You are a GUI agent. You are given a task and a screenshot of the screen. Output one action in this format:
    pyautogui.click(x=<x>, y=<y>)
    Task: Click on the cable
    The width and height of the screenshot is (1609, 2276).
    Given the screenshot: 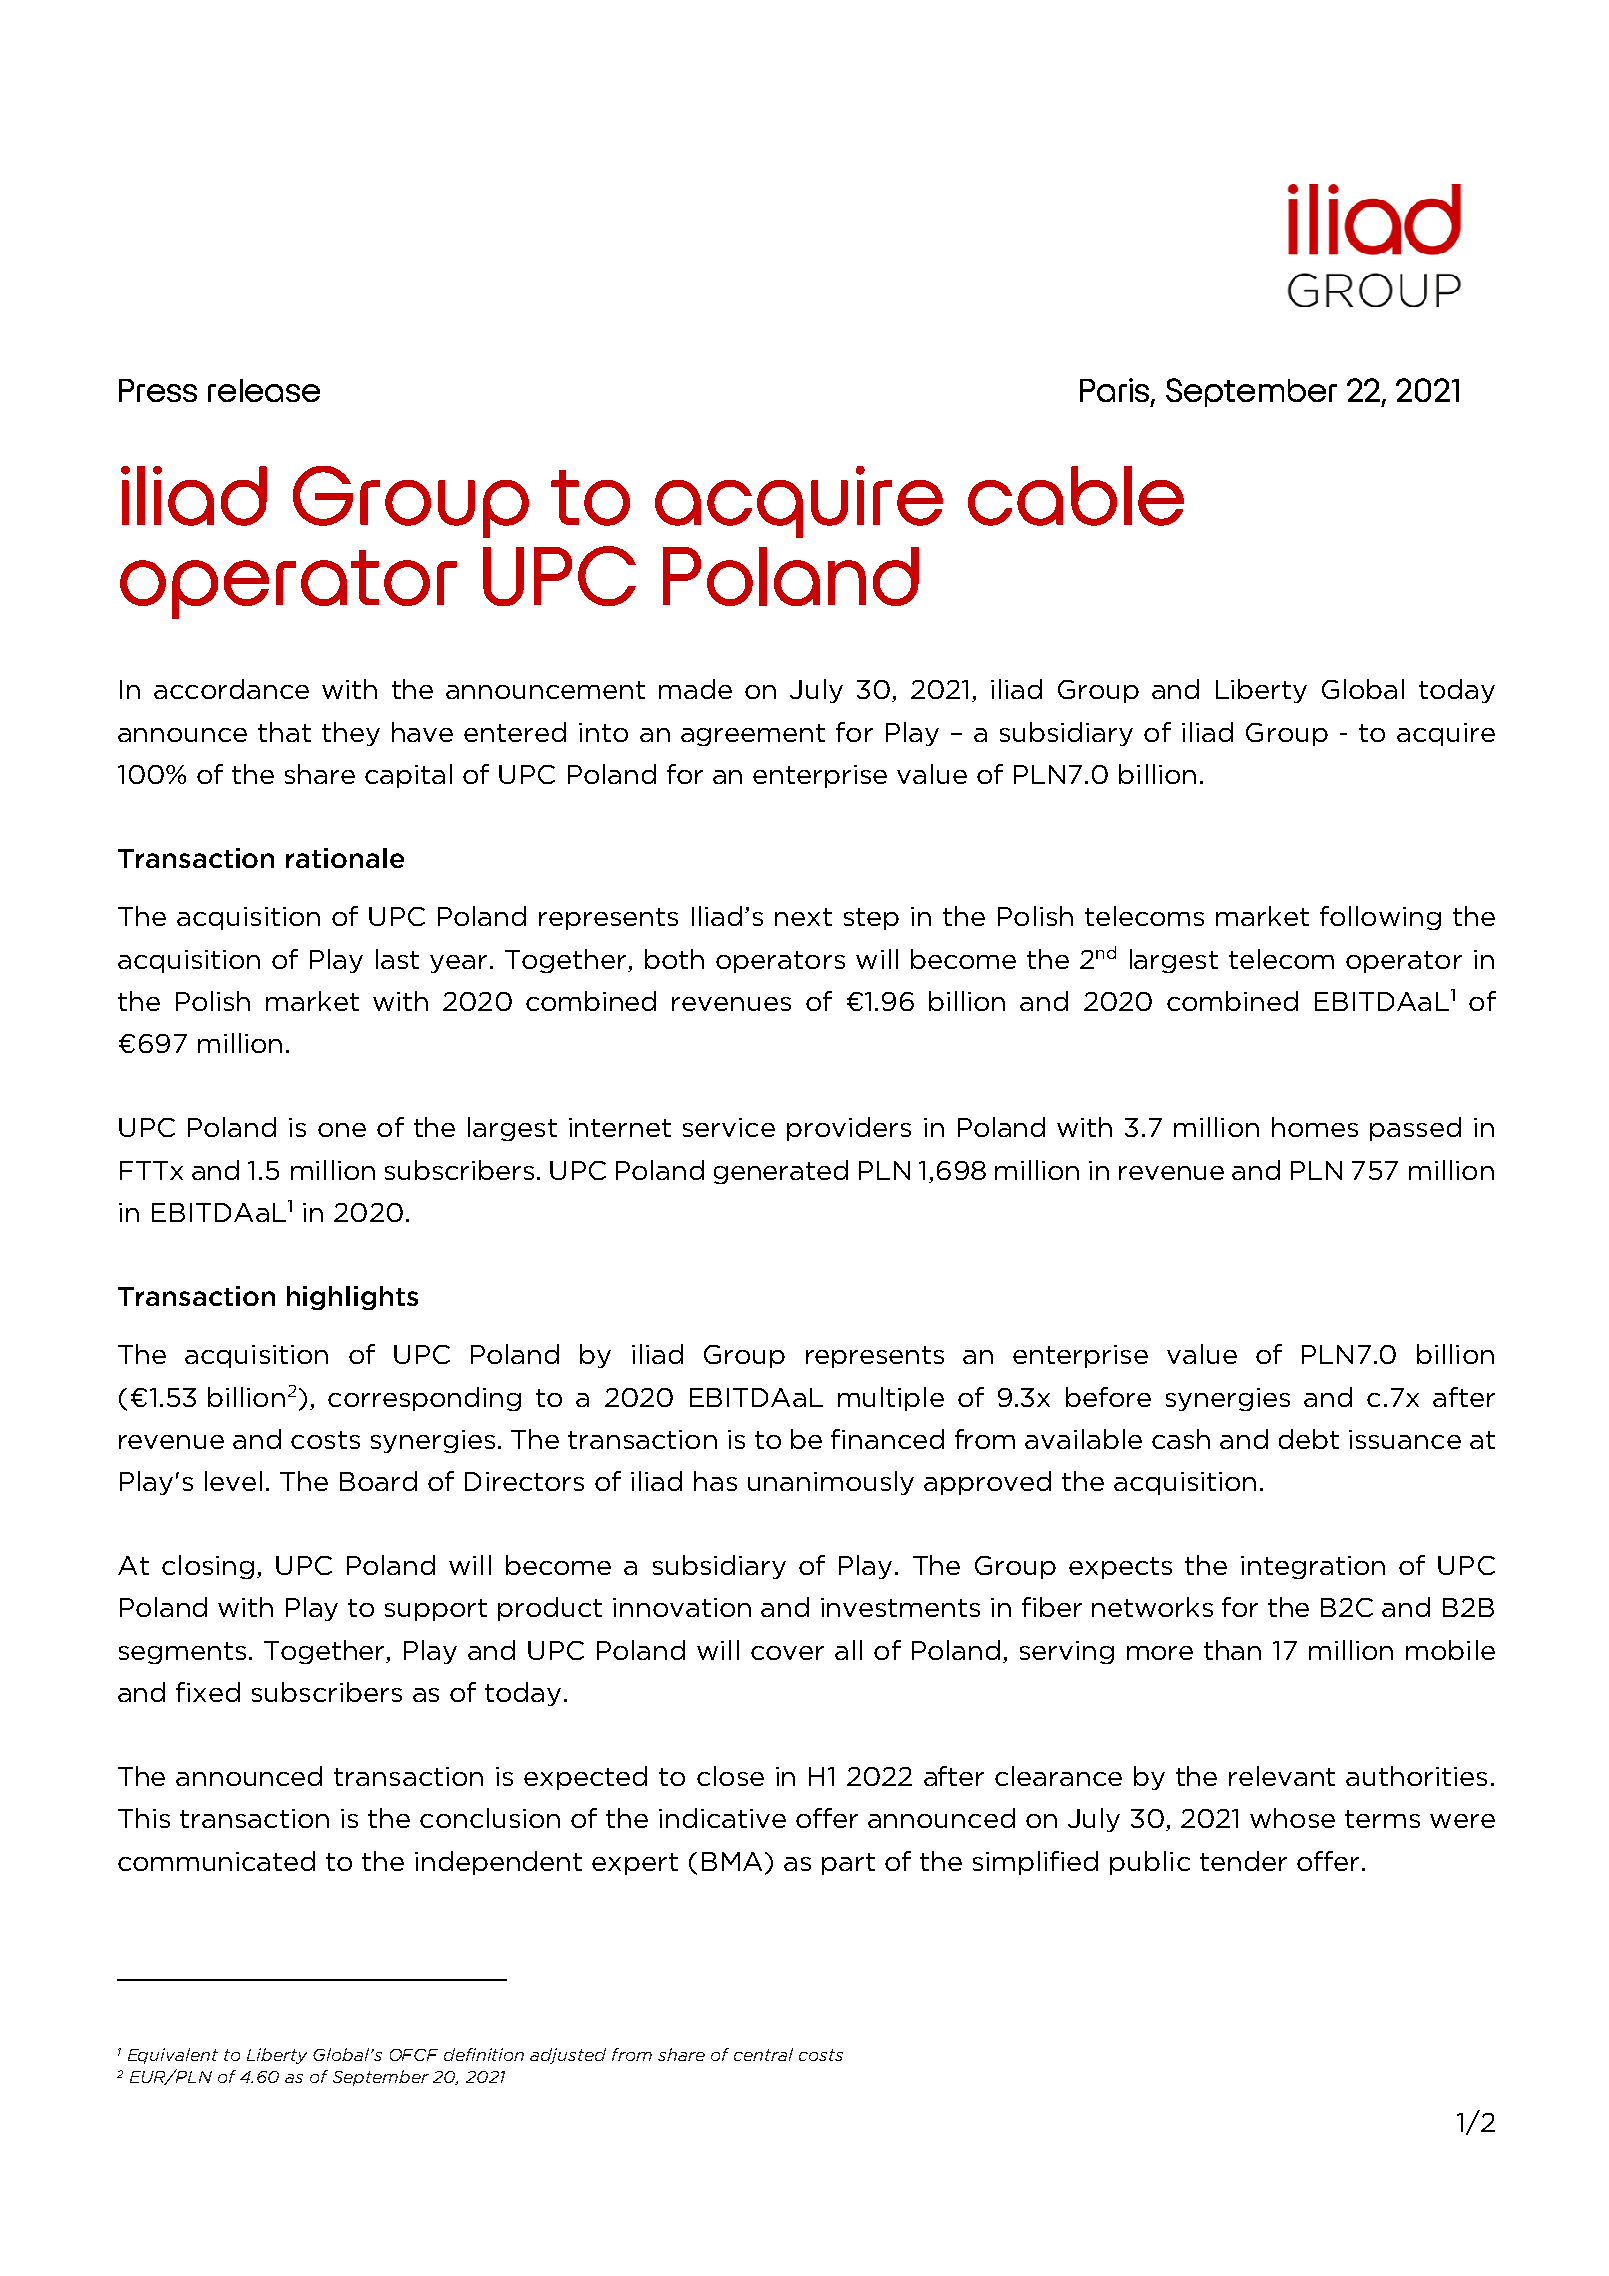 What is the action you would take?
    pyautogui.click(x=1076, y=496)
